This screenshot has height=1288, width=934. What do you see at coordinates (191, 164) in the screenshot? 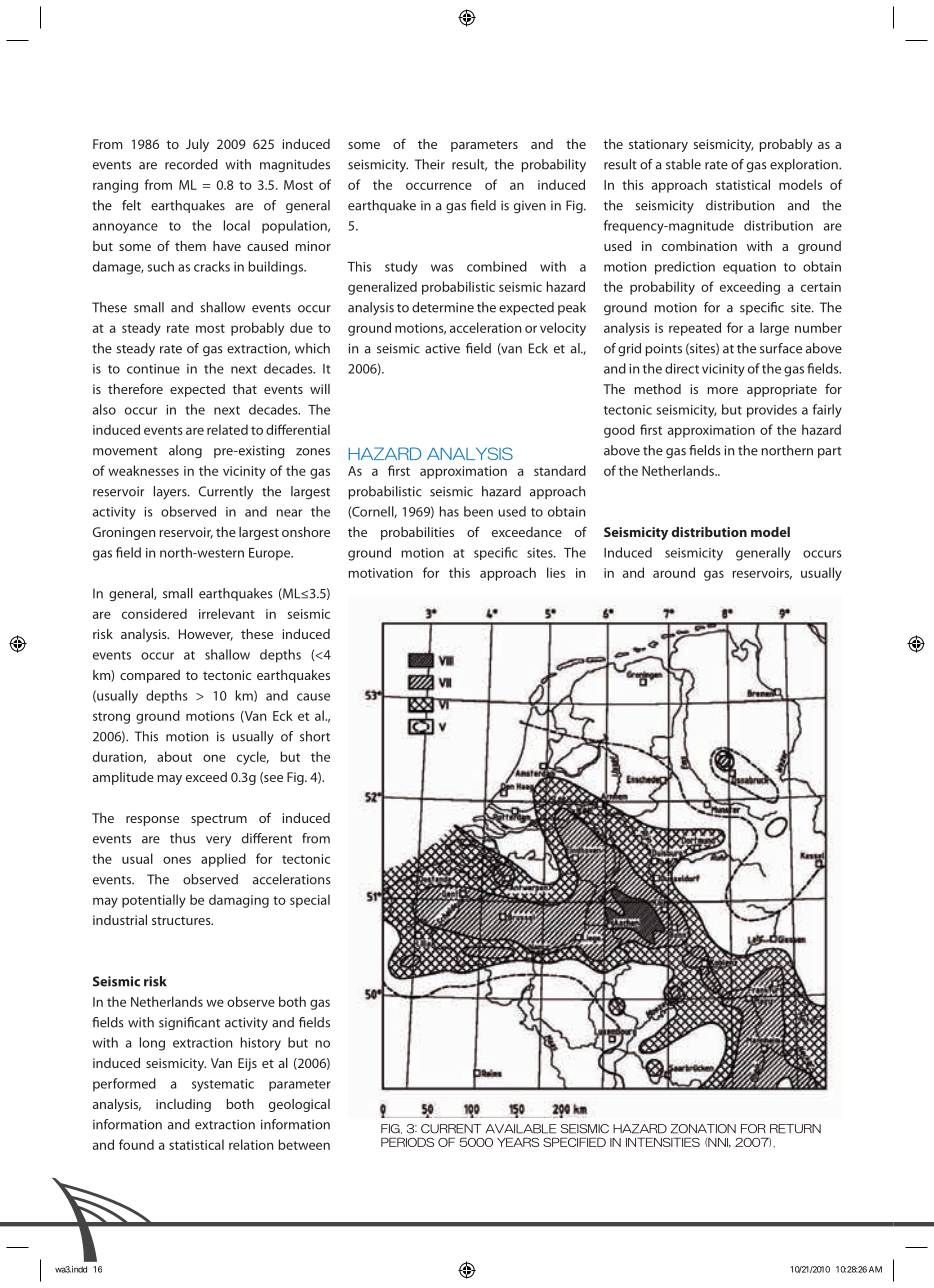
I see `recorded` at bounding box center [191, 164].
